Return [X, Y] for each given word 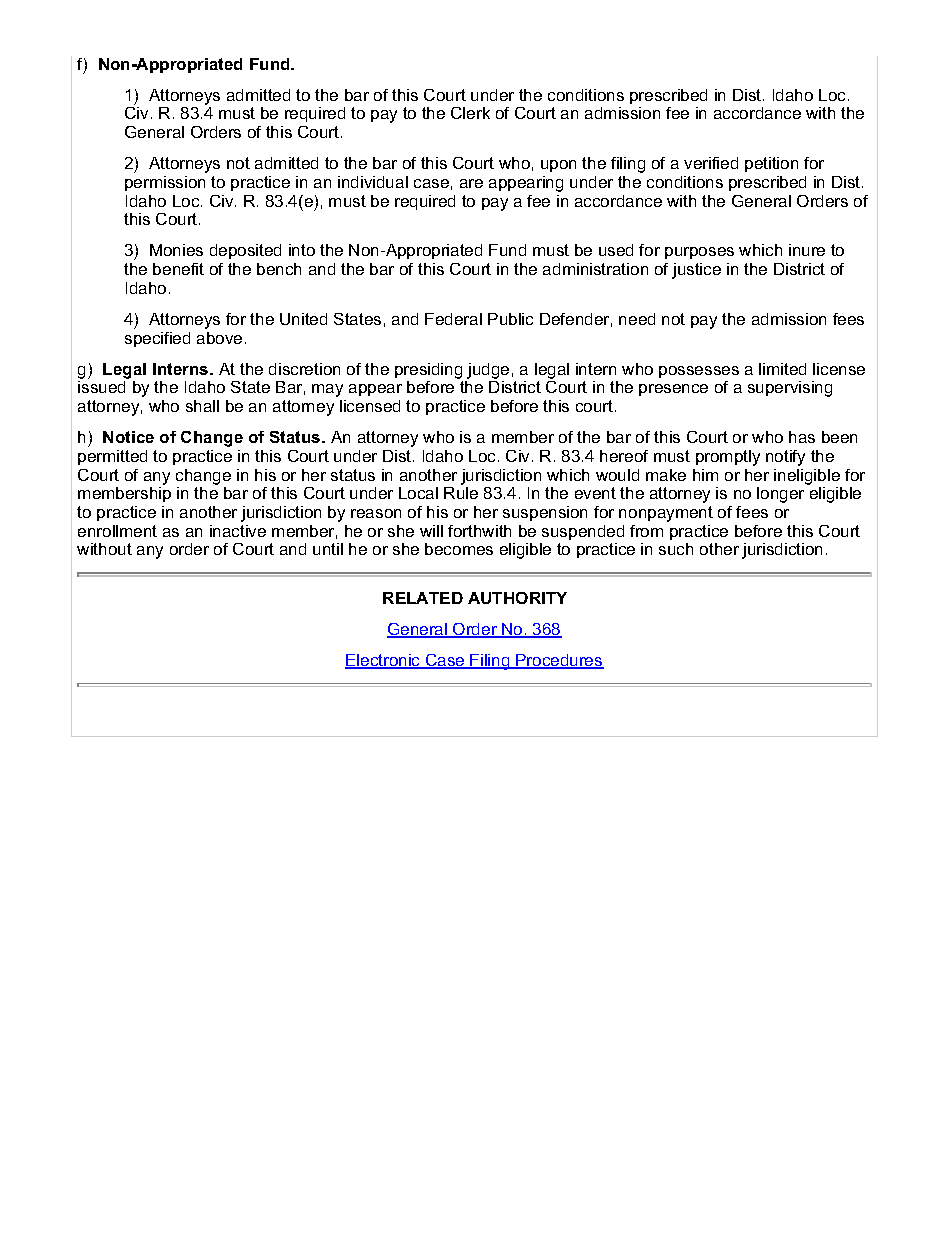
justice [696, 271]
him [705, 475]
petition [771, 164]
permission [165, 183]
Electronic [384, 661]
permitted [112, 457]
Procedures [559, 661]
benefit [178, 269]
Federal [453, 319]
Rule [461, 493]
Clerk [470, 113]
